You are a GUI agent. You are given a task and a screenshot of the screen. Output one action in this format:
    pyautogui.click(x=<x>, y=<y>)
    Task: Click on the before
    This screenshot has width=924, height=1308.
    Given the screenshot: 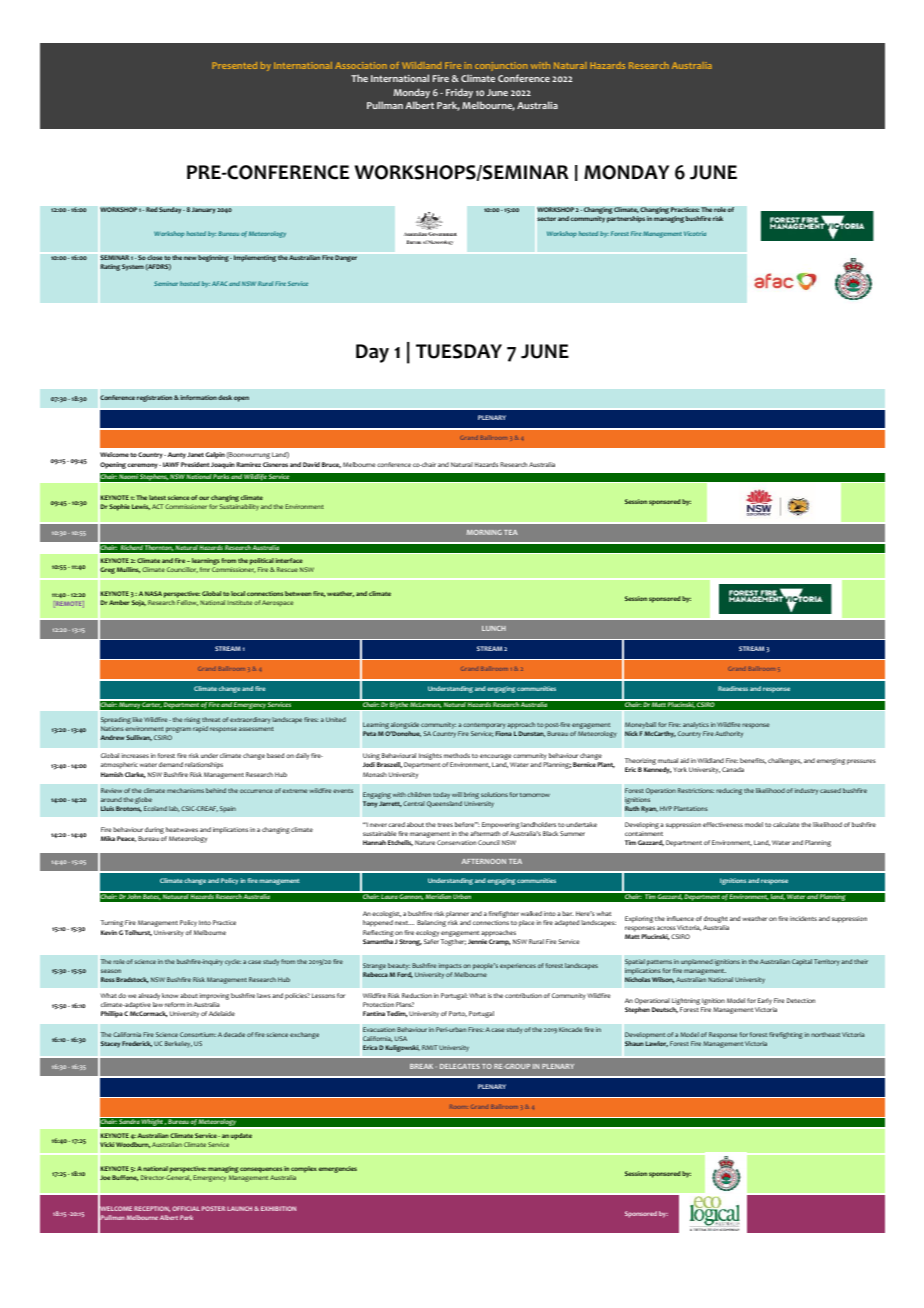 What is the action you would take?
    pyautogui.click(x=465, y=824)
